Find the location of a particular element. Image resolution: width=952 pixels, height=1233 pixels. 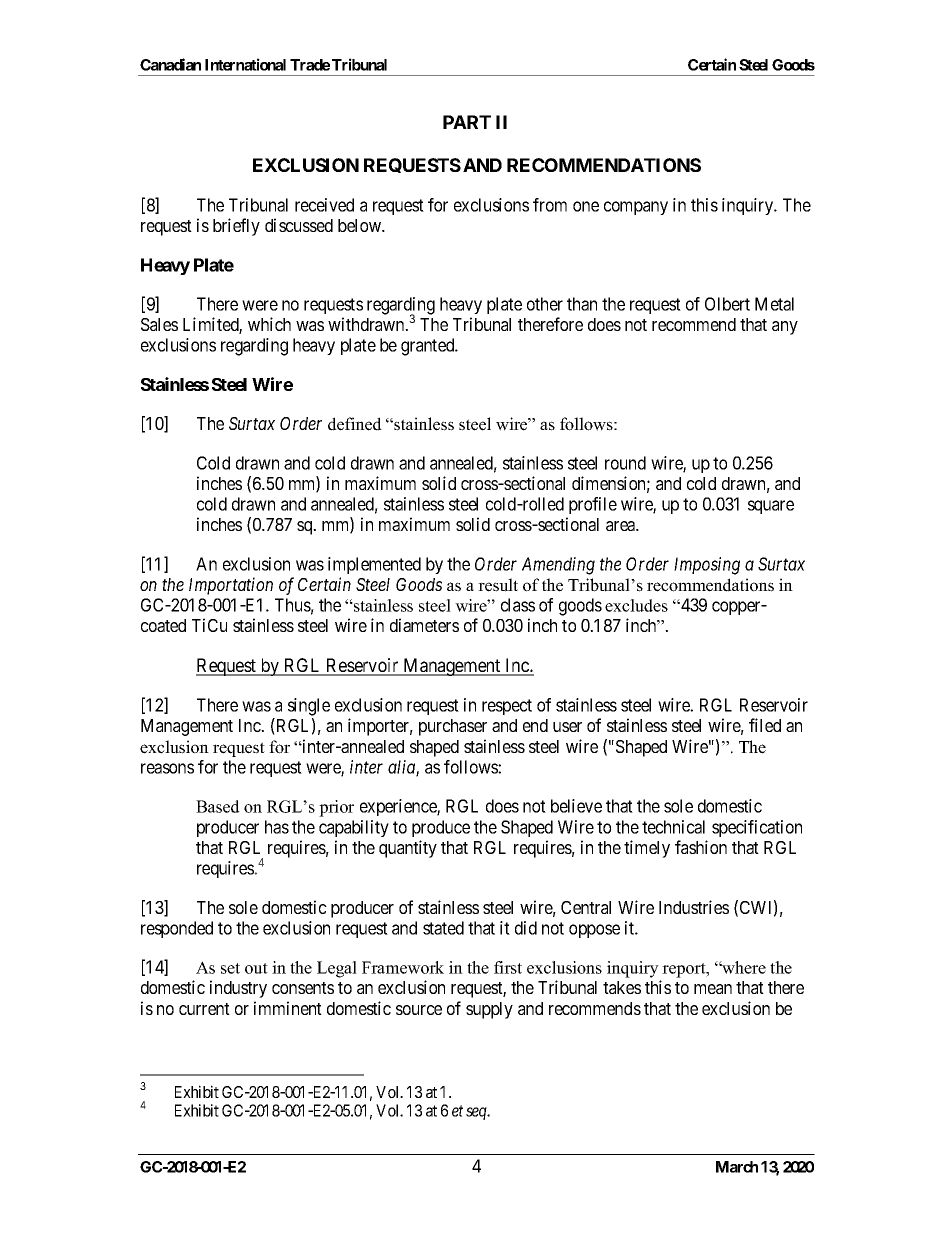

diameters is located at coordinates (424, 625).
